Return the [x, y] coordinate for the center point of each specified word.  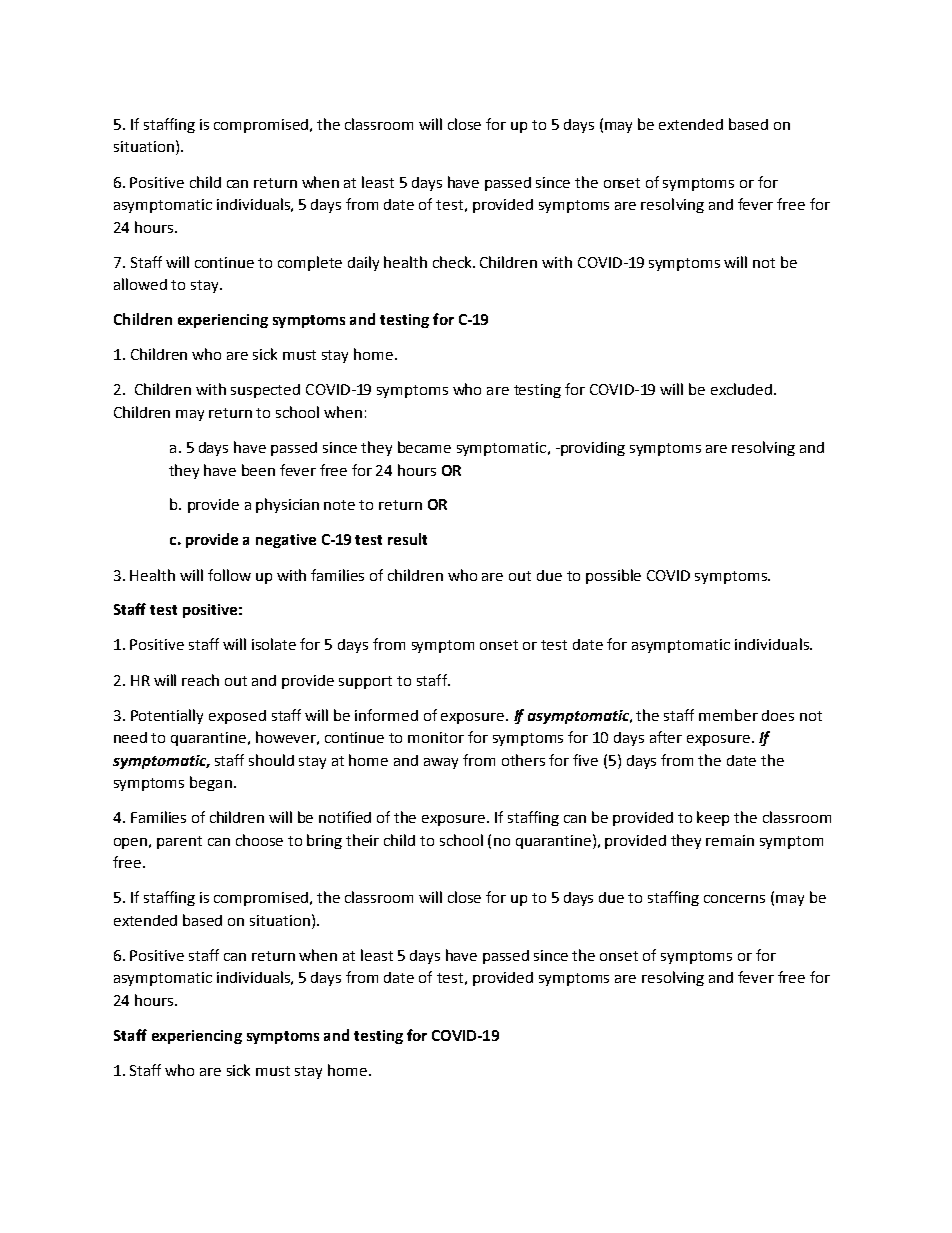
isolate [274, 644]
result [407, 539]
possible [613, 576]
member [728, 715]
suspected [265, 391]
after [666, 737]
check [453, 262]
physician [287, 505]
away [441, 763]
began [211, 783]
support [365, 682]
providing [592, 449]
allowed [140, 284]
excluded [741, 389]
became [424, 447]
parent [179, 842]
